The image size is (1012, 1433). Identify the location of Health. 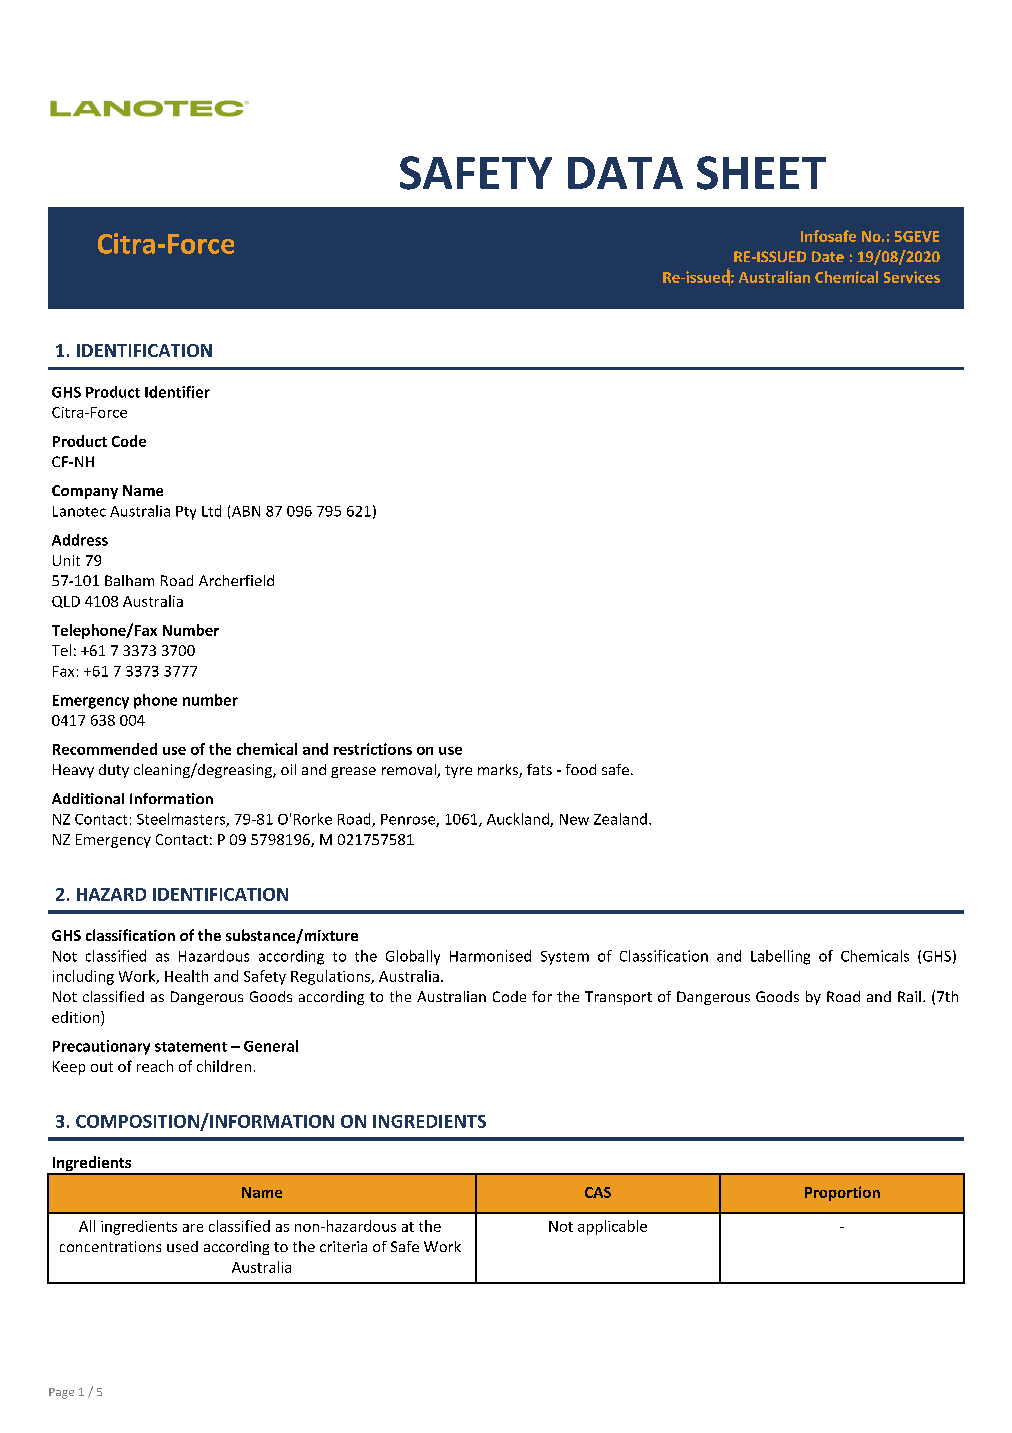
(186, 976).
